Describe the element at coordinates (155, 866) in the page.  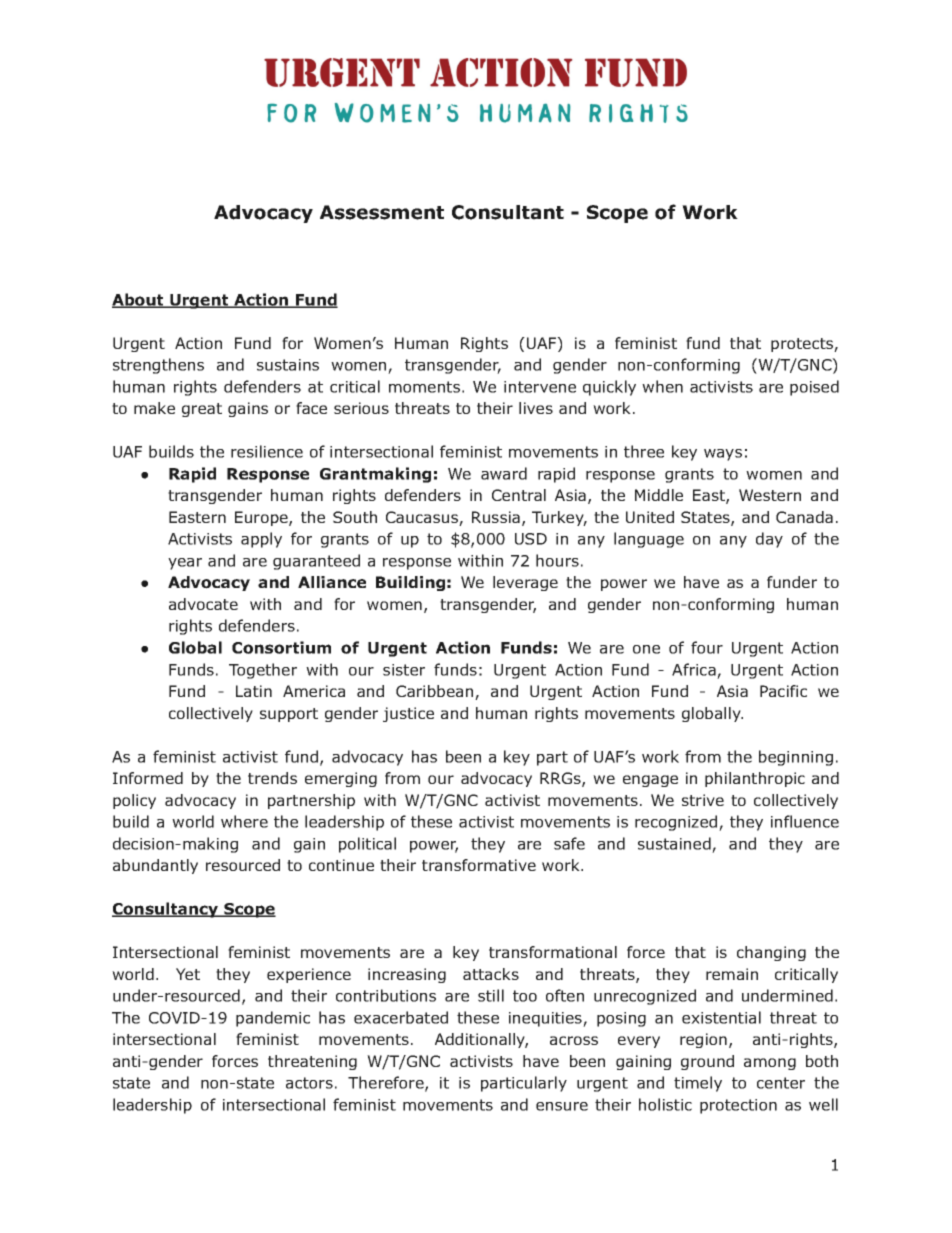
I see `abundantly` at that location.
